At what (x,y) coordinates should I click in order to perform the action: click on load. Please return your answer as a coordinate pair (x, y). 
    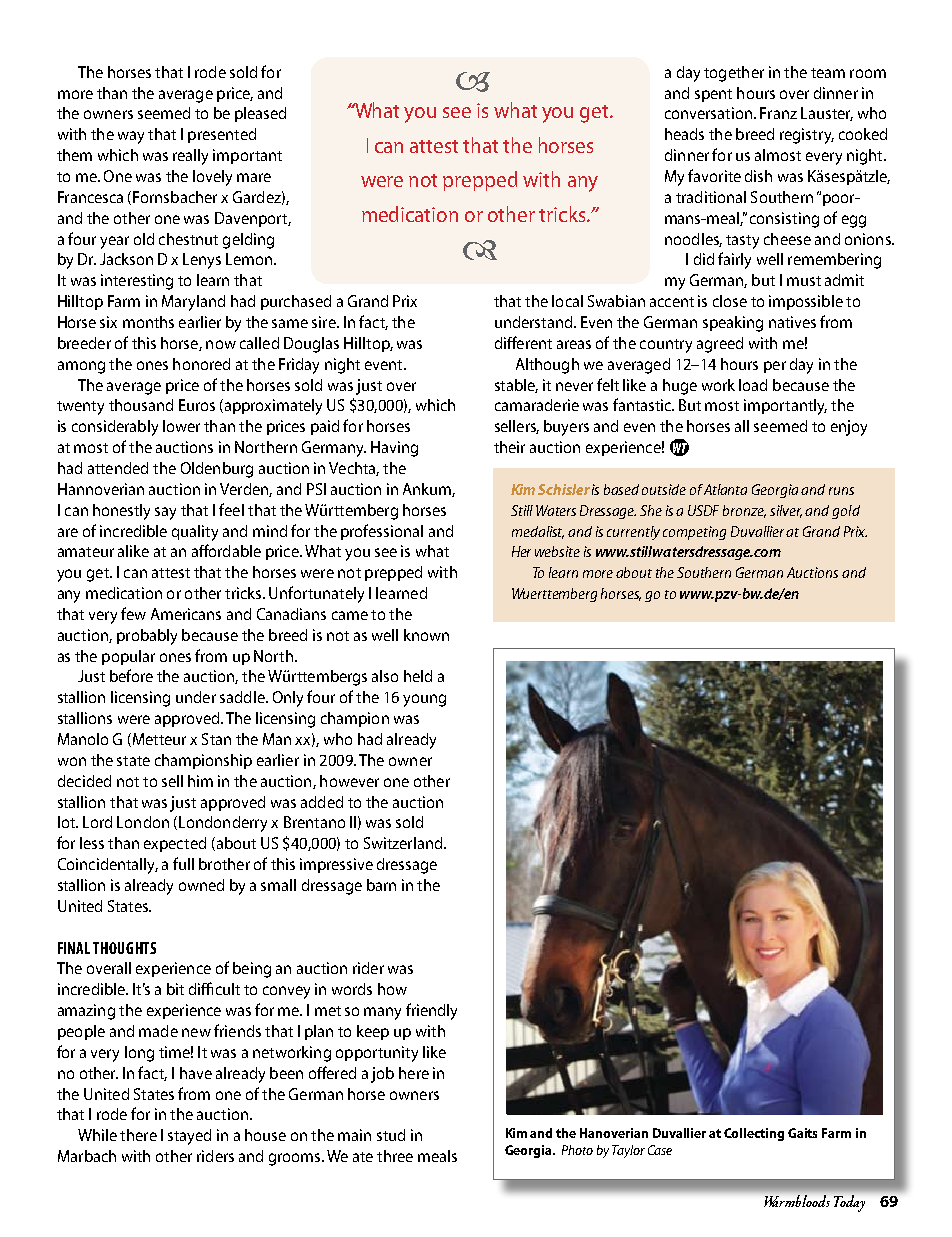
    Looking at the image, I should click on (753, 385).
